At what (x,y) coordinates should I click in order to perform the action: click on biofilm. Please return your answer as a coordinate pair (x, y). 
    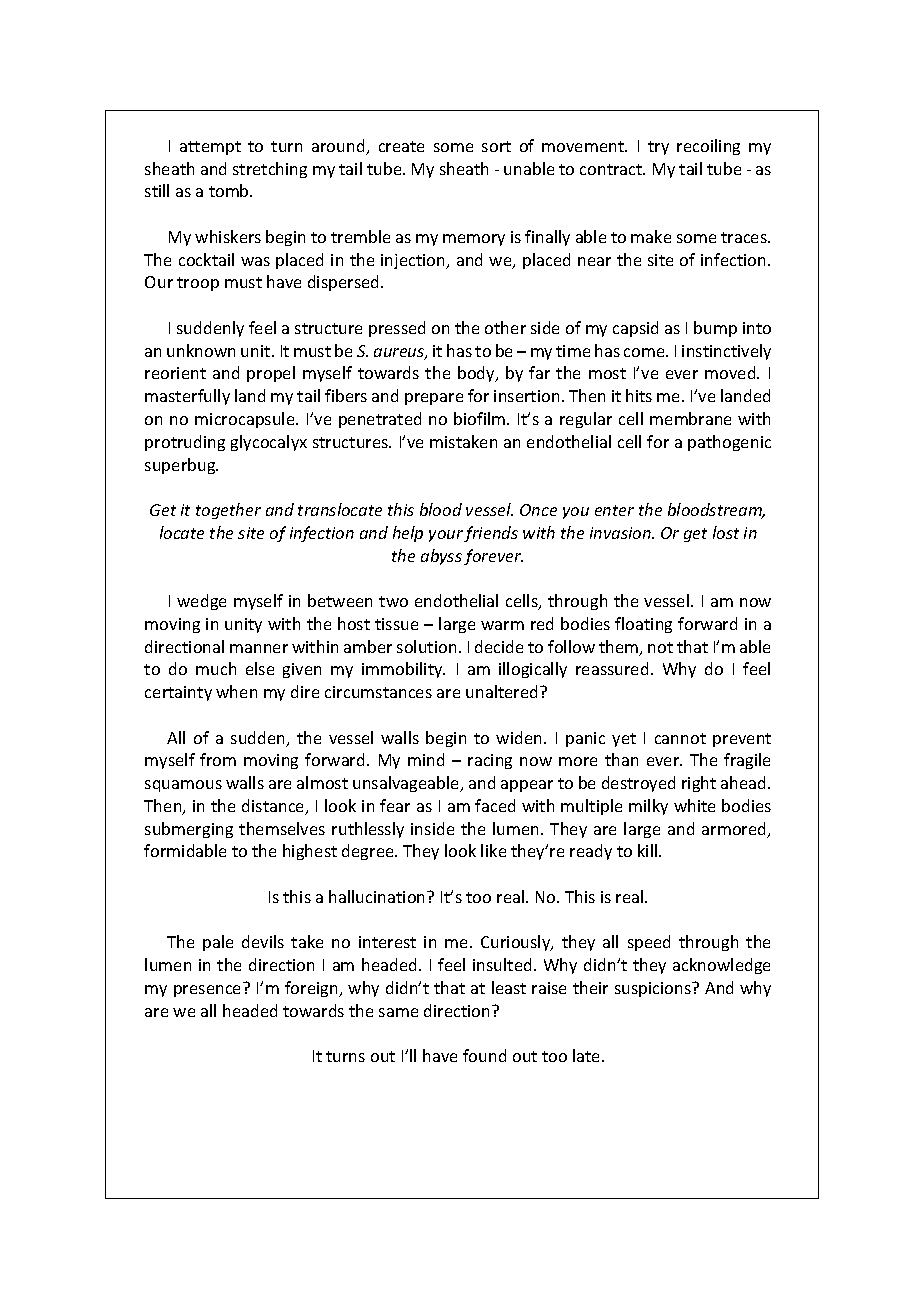
    Looking at the image, I should click on (481, 418).
